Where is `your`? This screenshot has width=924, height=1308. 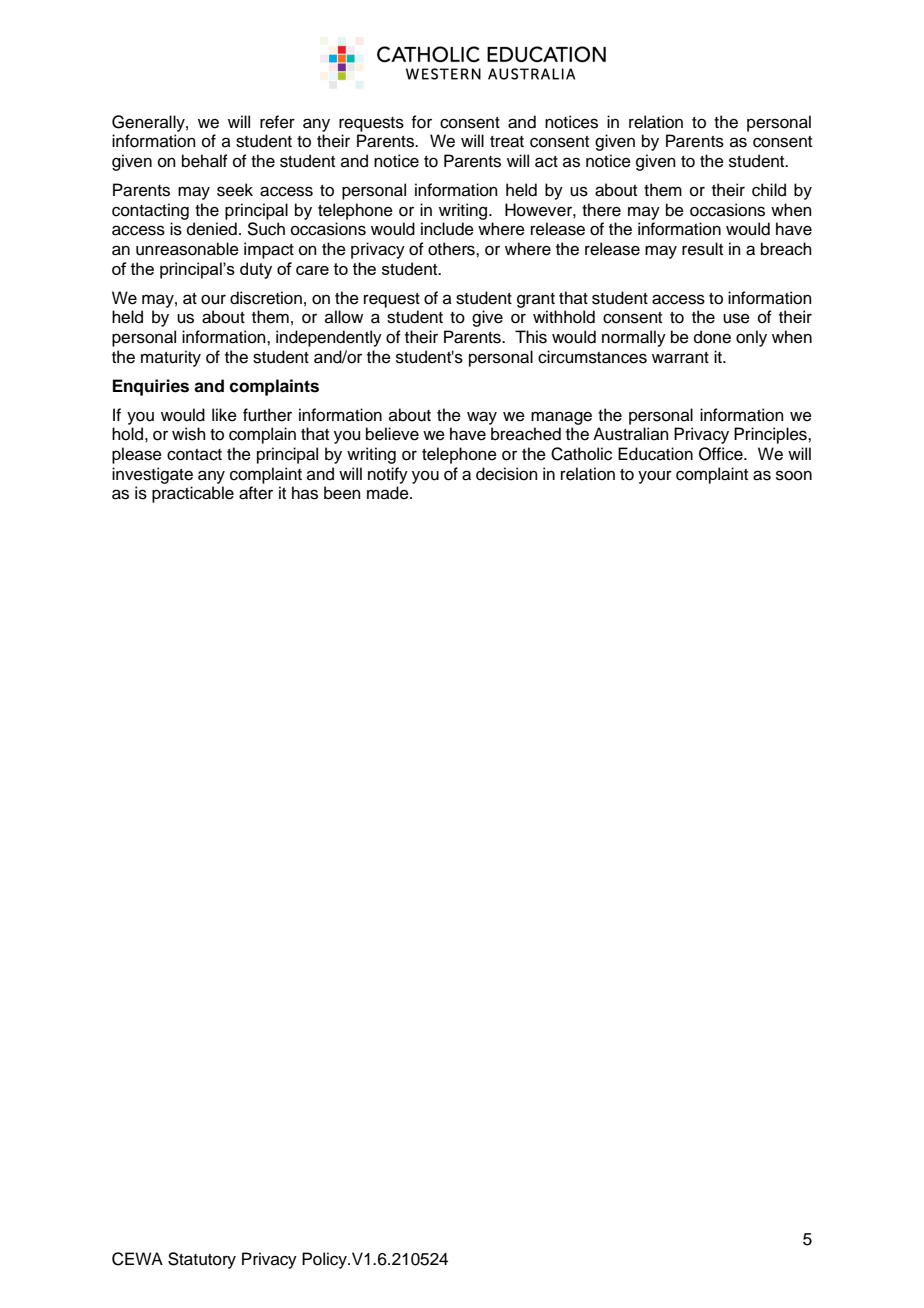
your is located at coordinates (655, 477).
